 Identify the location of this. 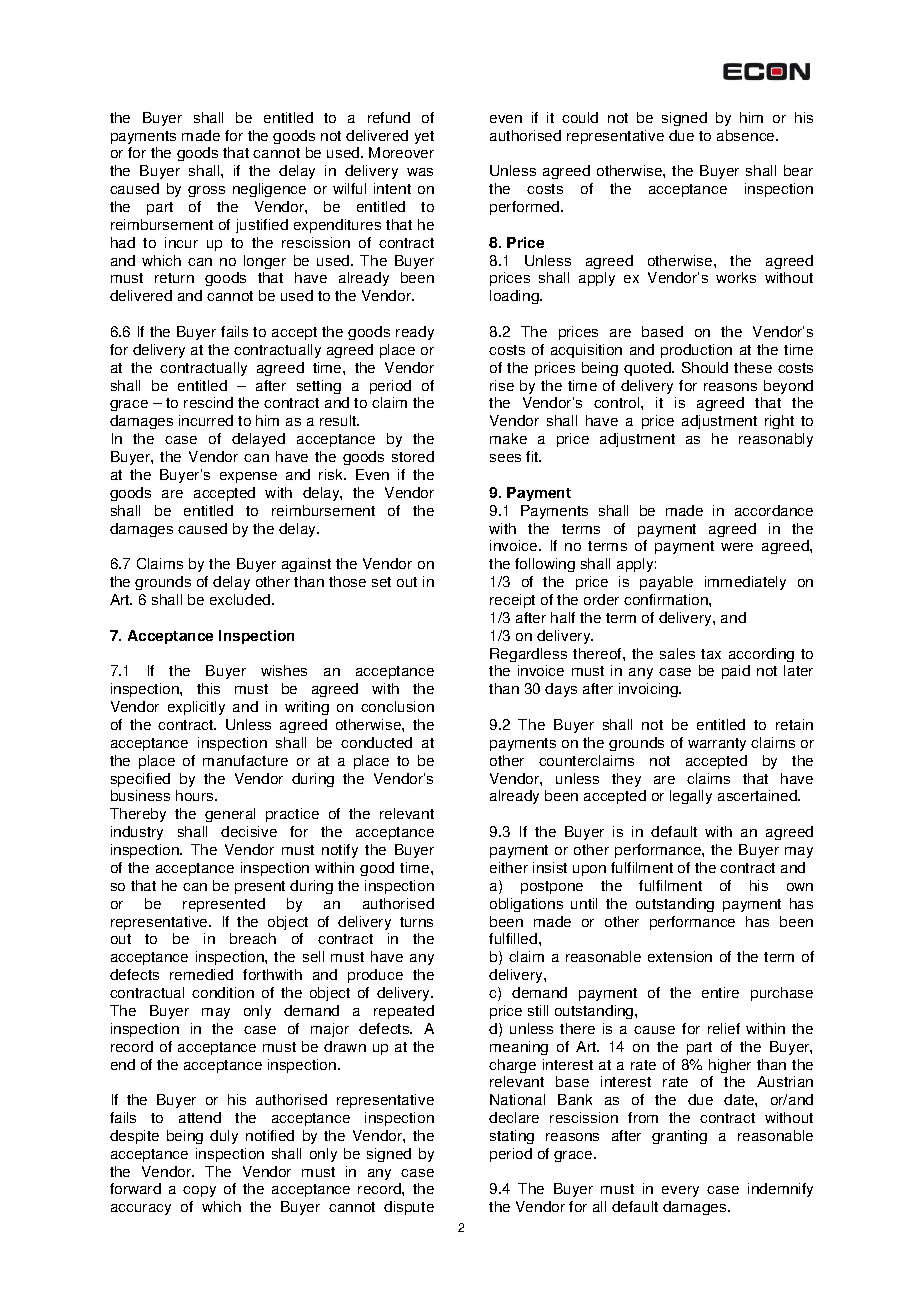
(208, 688).
